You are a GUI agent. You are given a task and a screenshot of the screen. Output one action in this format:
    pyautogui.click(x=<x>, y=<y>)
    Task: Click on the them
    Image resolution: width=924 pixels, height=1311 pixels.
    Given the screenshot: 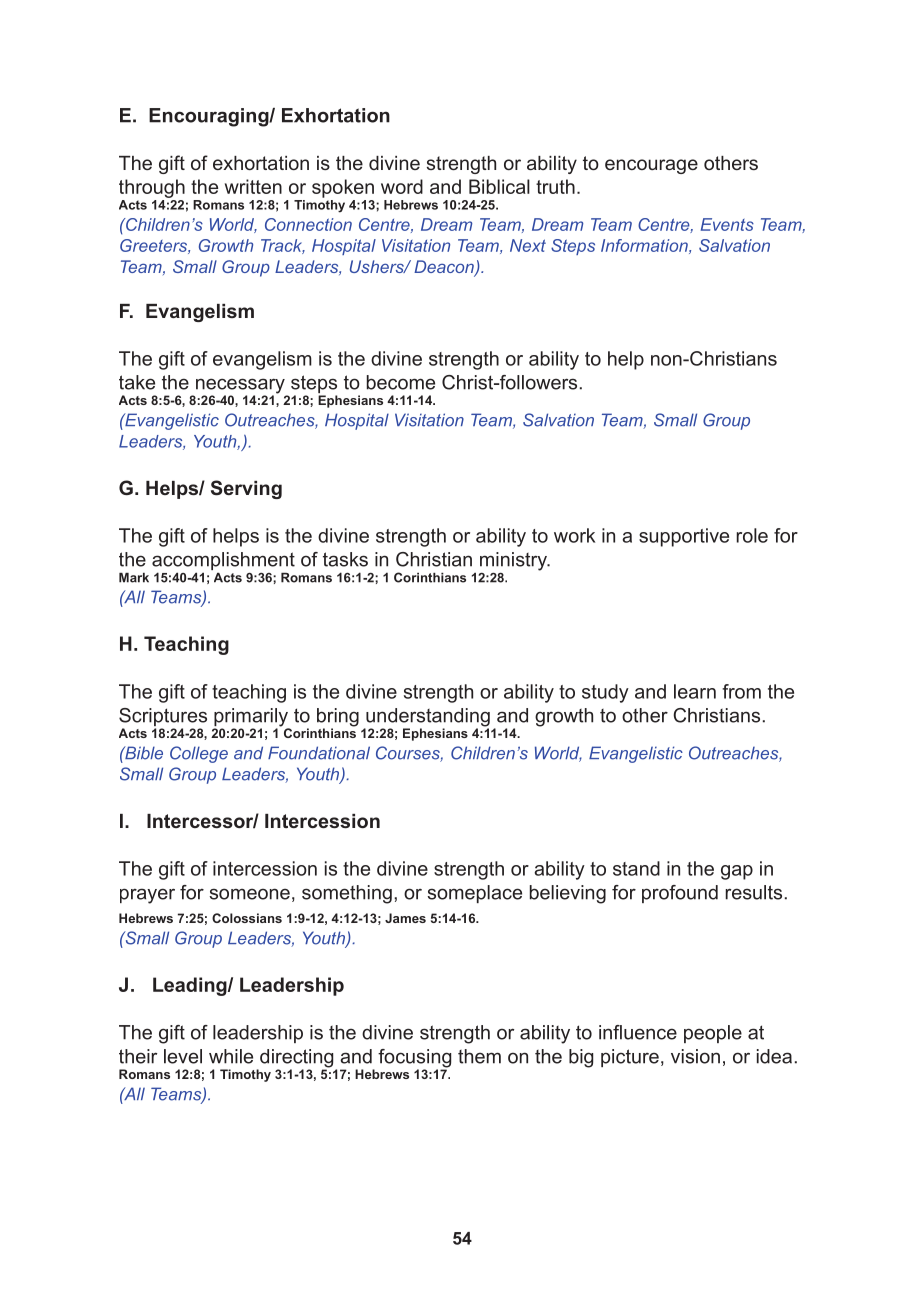 What is the action you would take?
    pyautogui.click(x=479, y=1056)
